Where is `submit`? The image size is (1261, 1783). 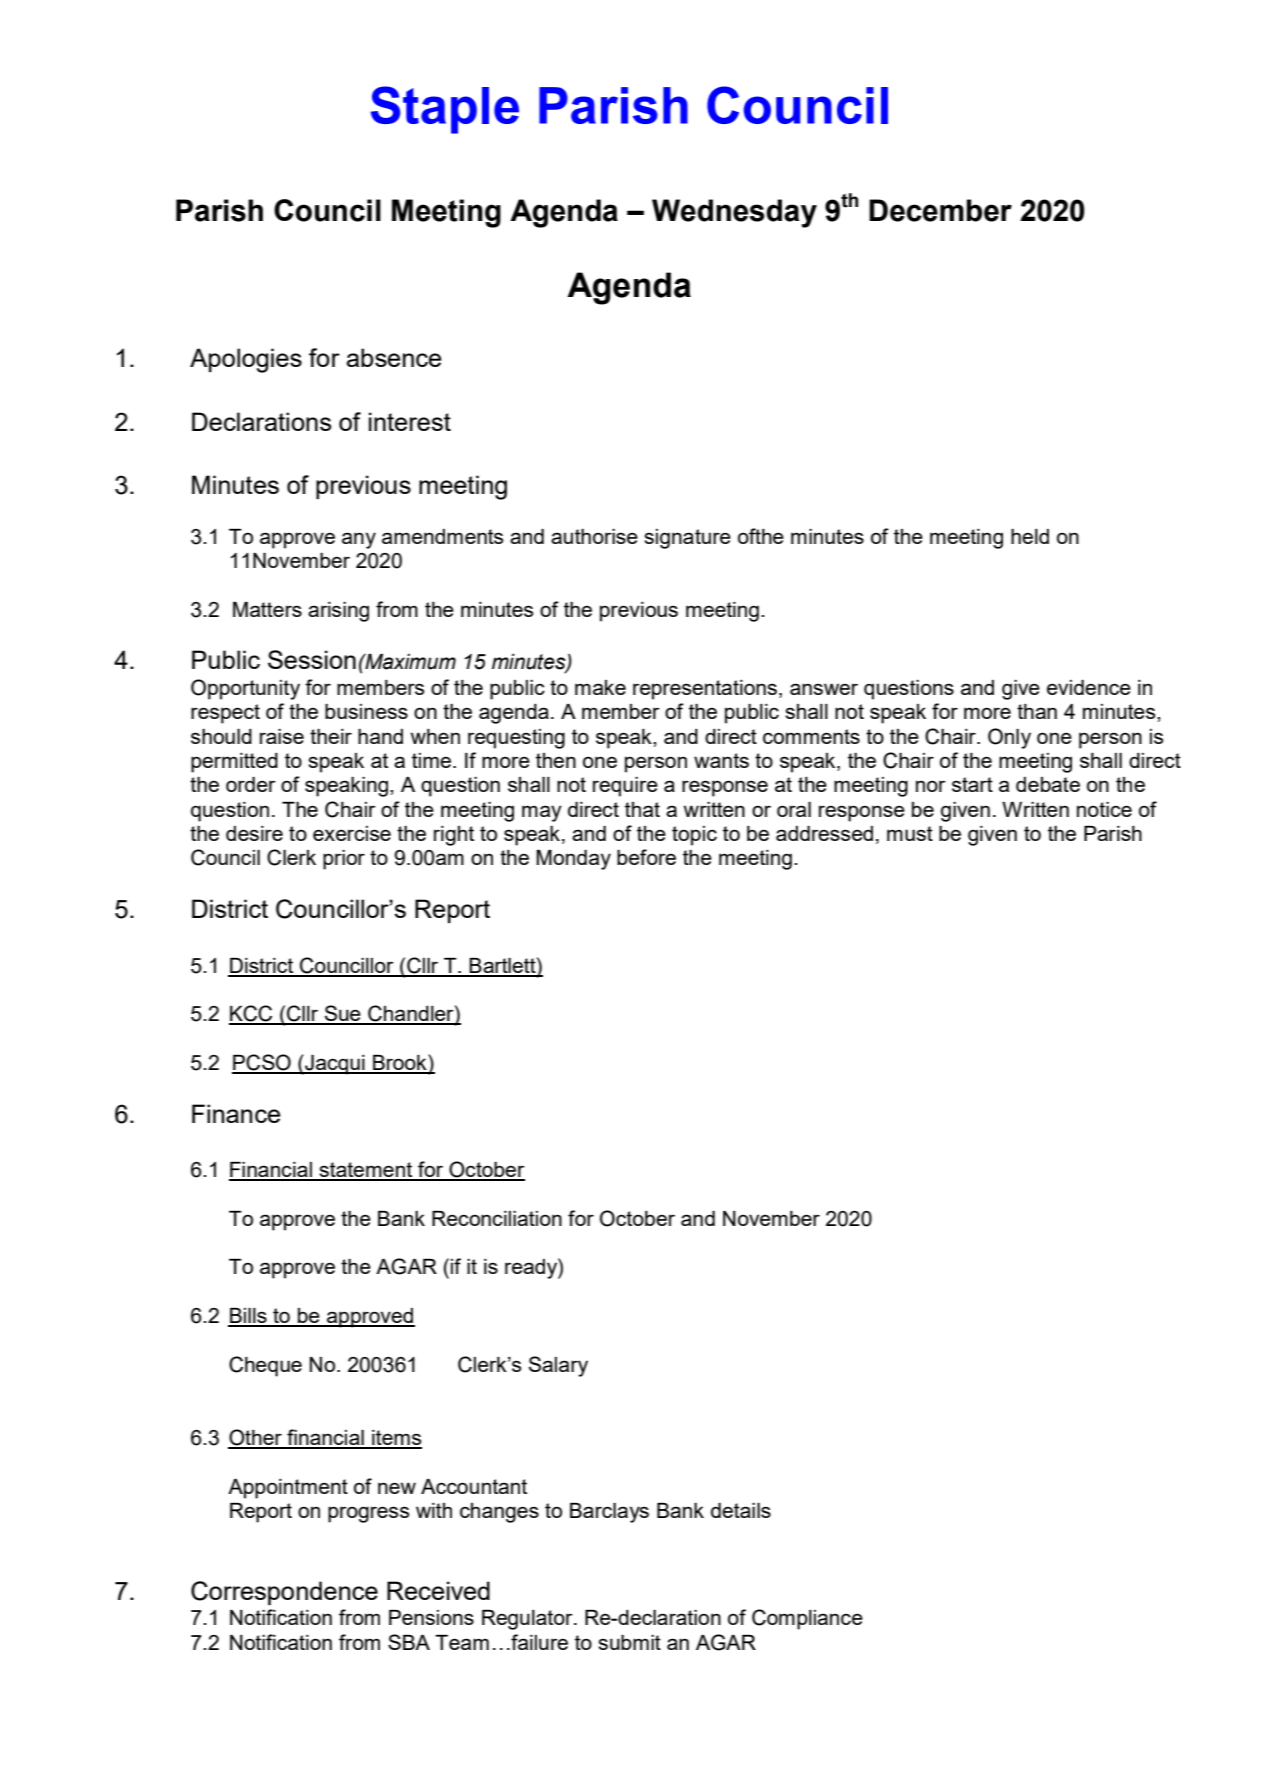 submit is located at coordinates (629, 1642).
